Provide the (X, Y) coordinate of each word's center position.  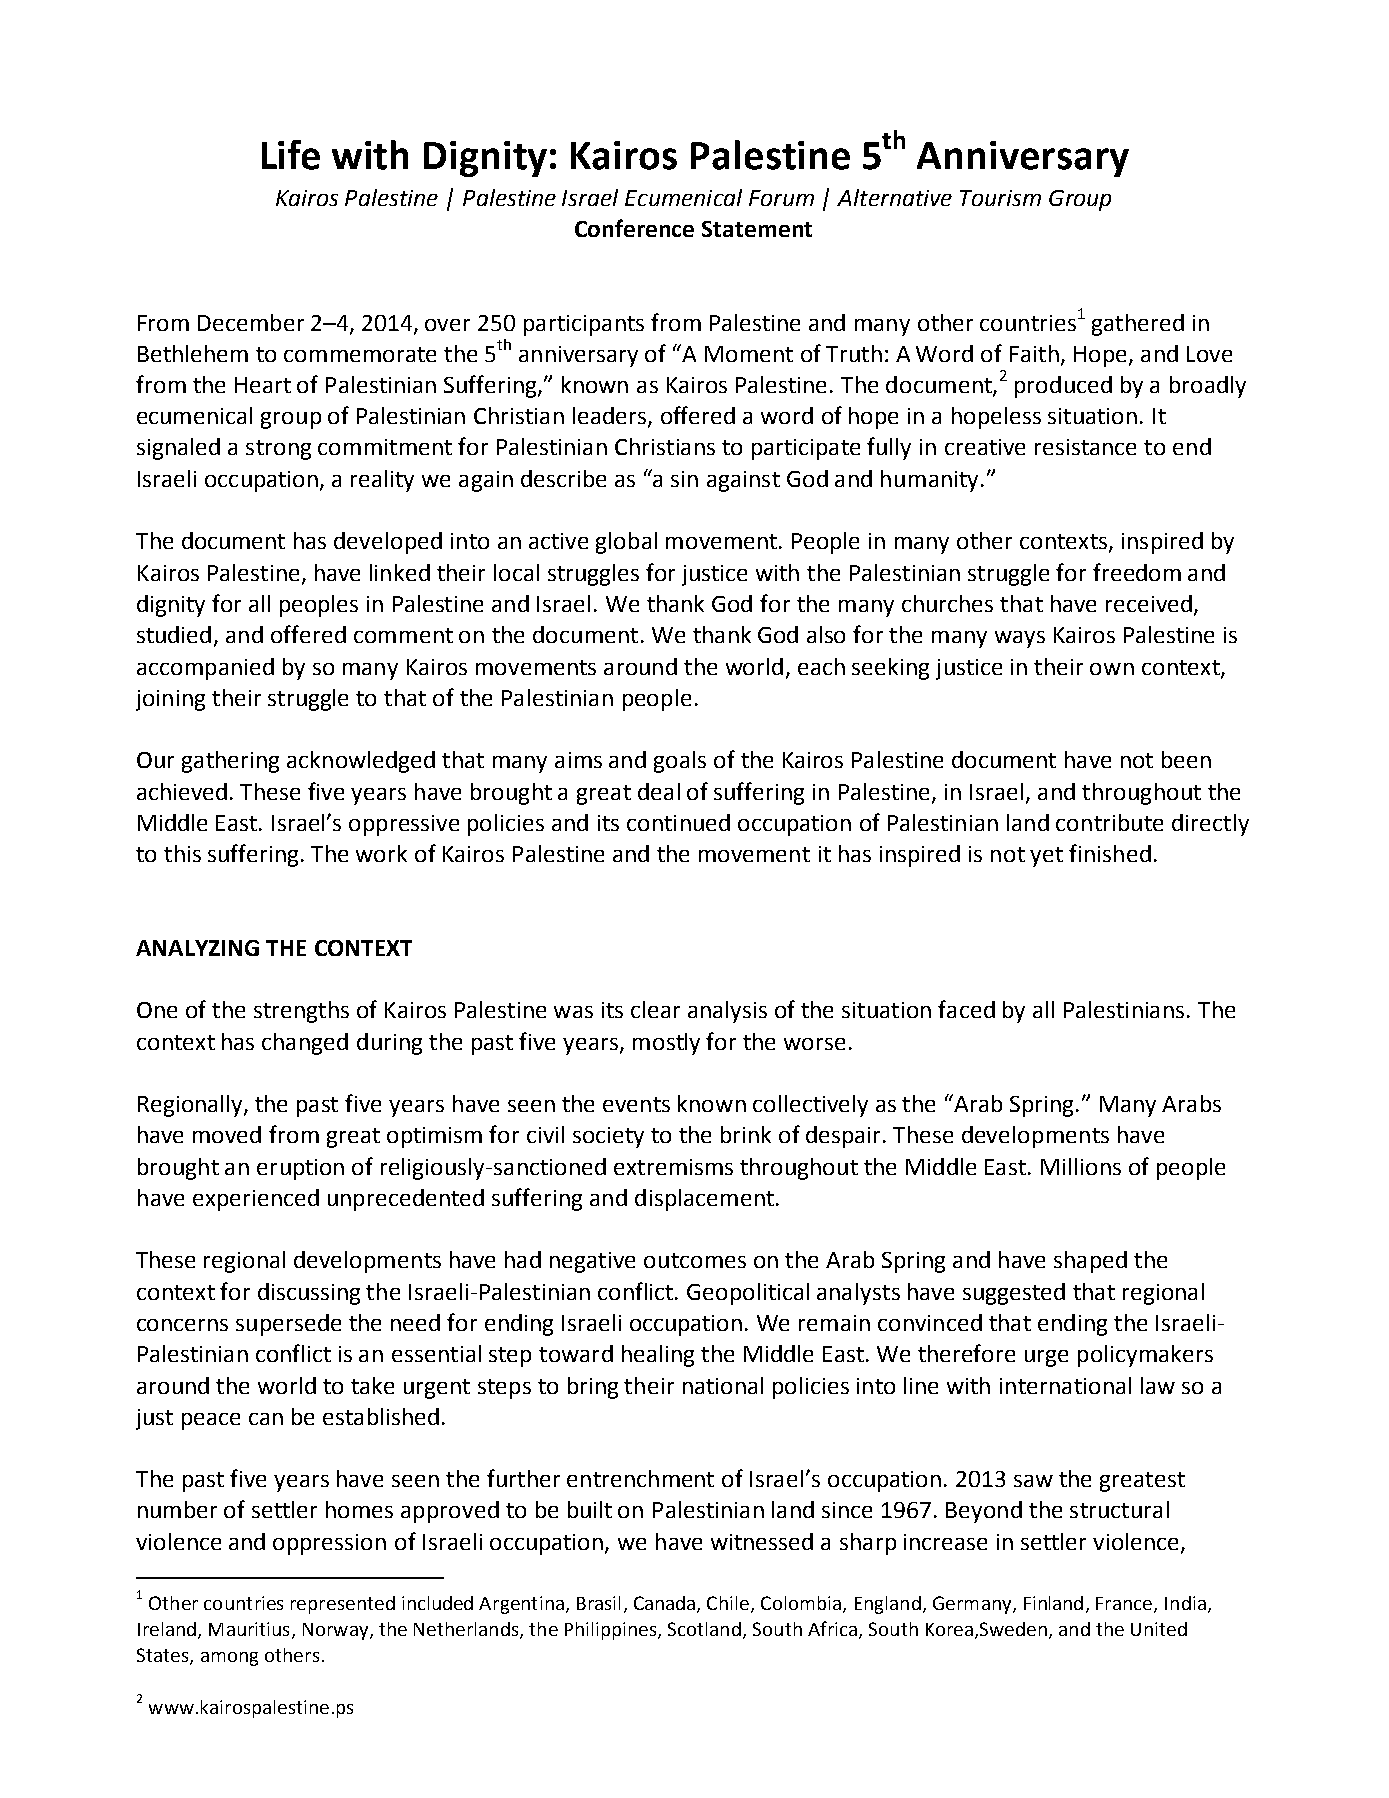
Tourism (1000, 198)
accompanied (205, 669)
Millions (1081, 1166)
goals (680, 762)
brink (746, 1134)
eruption (300, 1169)
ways (1020, 639)
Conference (634, 228)
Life (291, 155)
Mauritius (249, 1629)
